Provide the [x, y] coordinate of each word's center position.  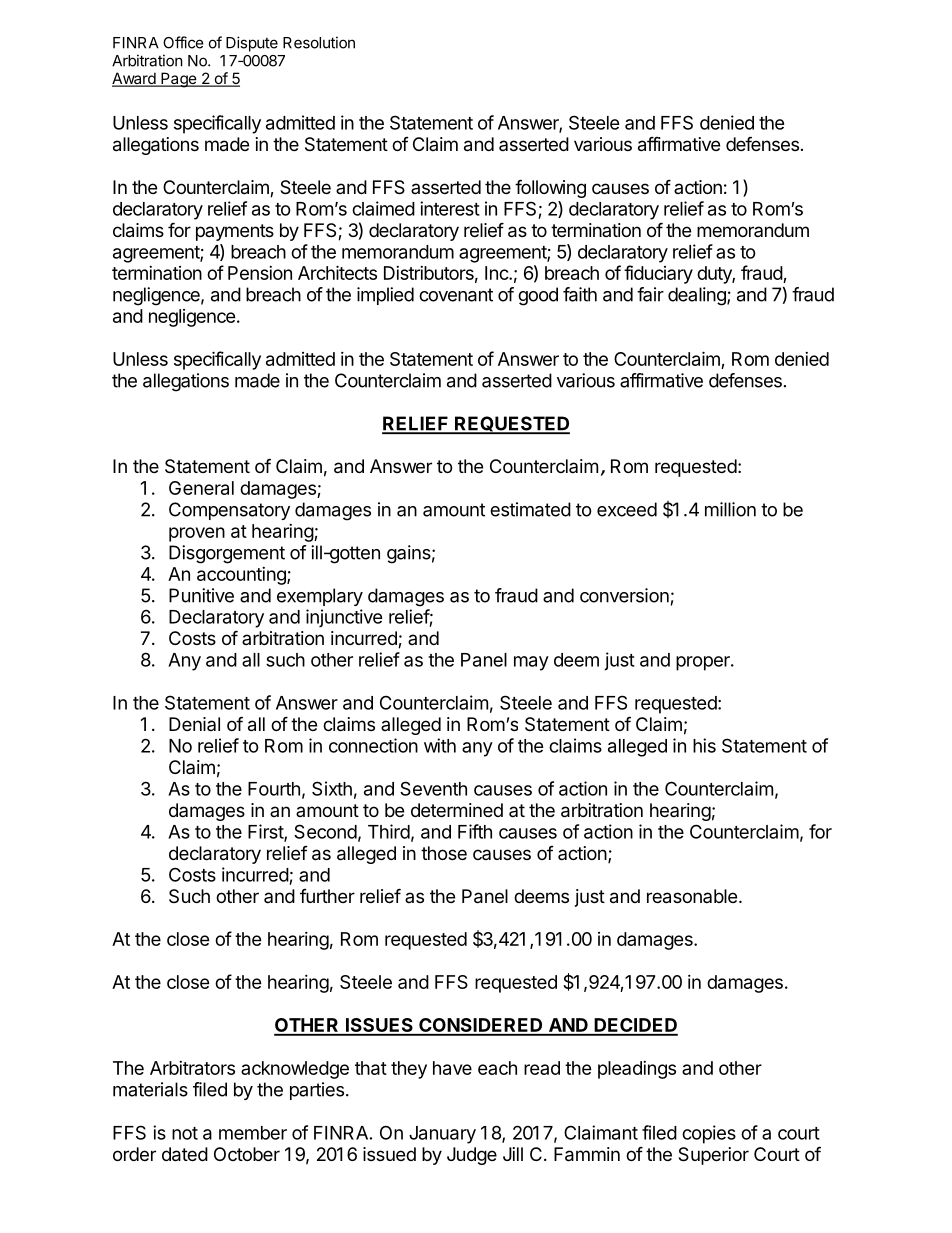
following [550, 188]
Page [178, 80]
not [185, 1133]
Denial [194, 724]
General [201, 488]
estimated [530, 509]
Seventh [433, 788]
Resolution [319, 42]
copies [709, 1134]
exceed [627, 509]
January [442, 1135]
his [704, 745]
